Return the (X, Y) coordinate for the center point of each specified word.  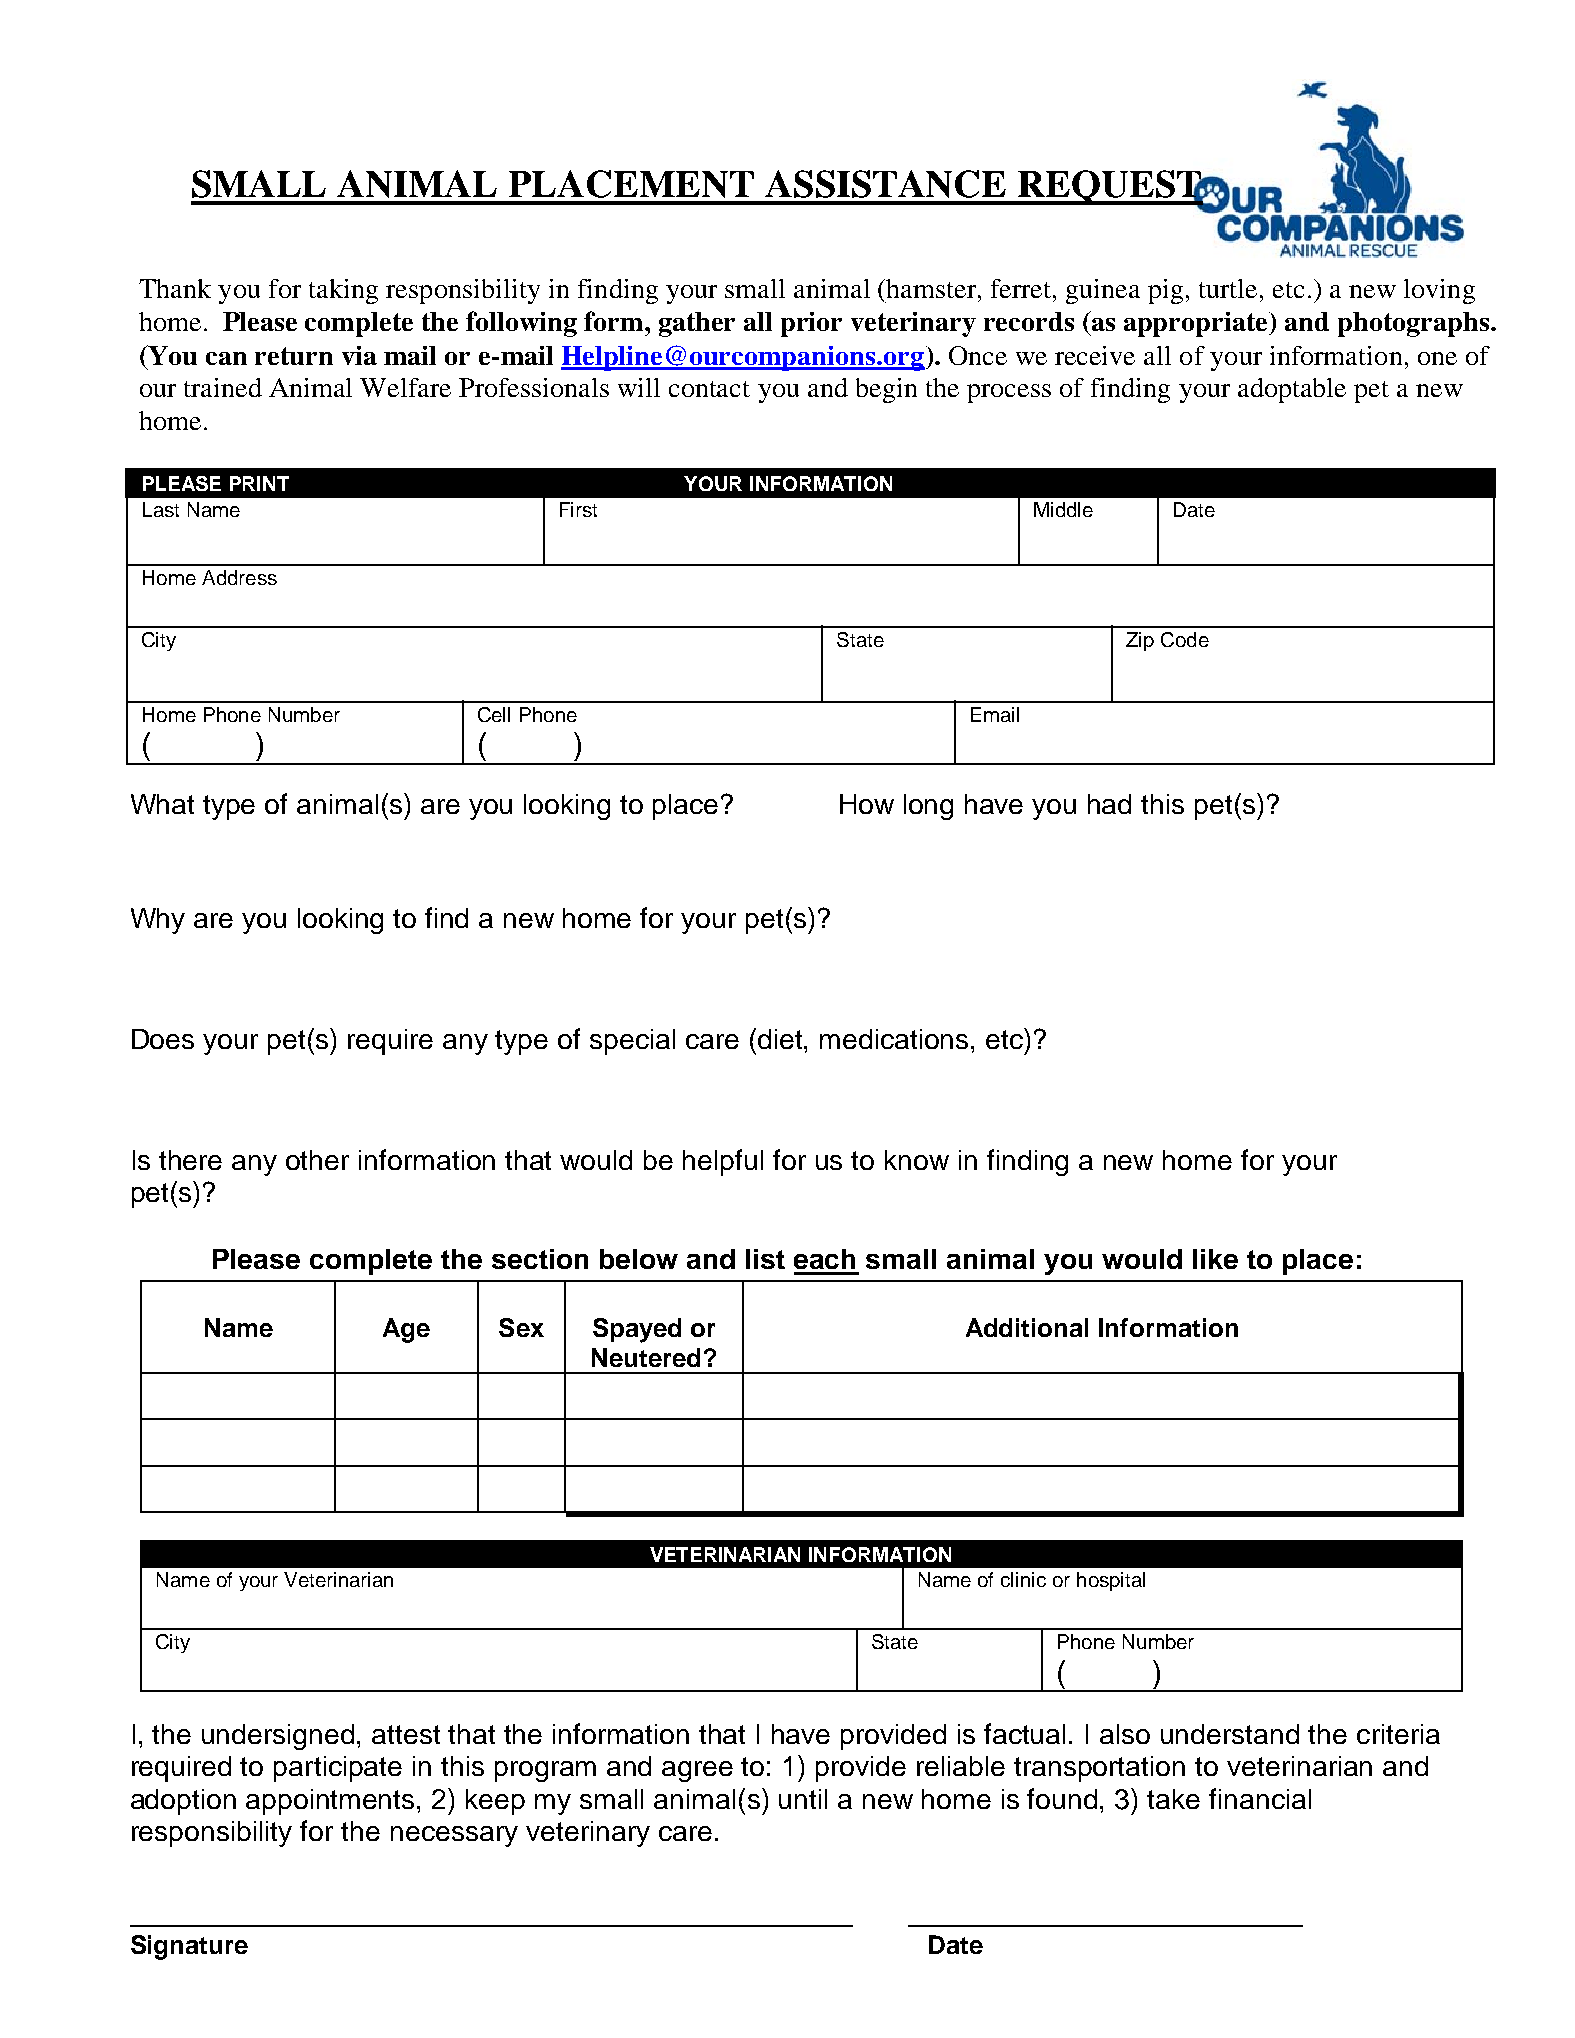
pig (1165, 291)
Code (1185, 639)
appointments (332, 1802)
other (317, 1160)
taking (343, 291)
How (867, 804)
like (1215, 1259)
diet (781, 1039)
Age (406, 1330)
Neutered (646, 1357)
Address (239, 577)
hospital (1111, 1581)
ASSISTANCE (885, 184)
